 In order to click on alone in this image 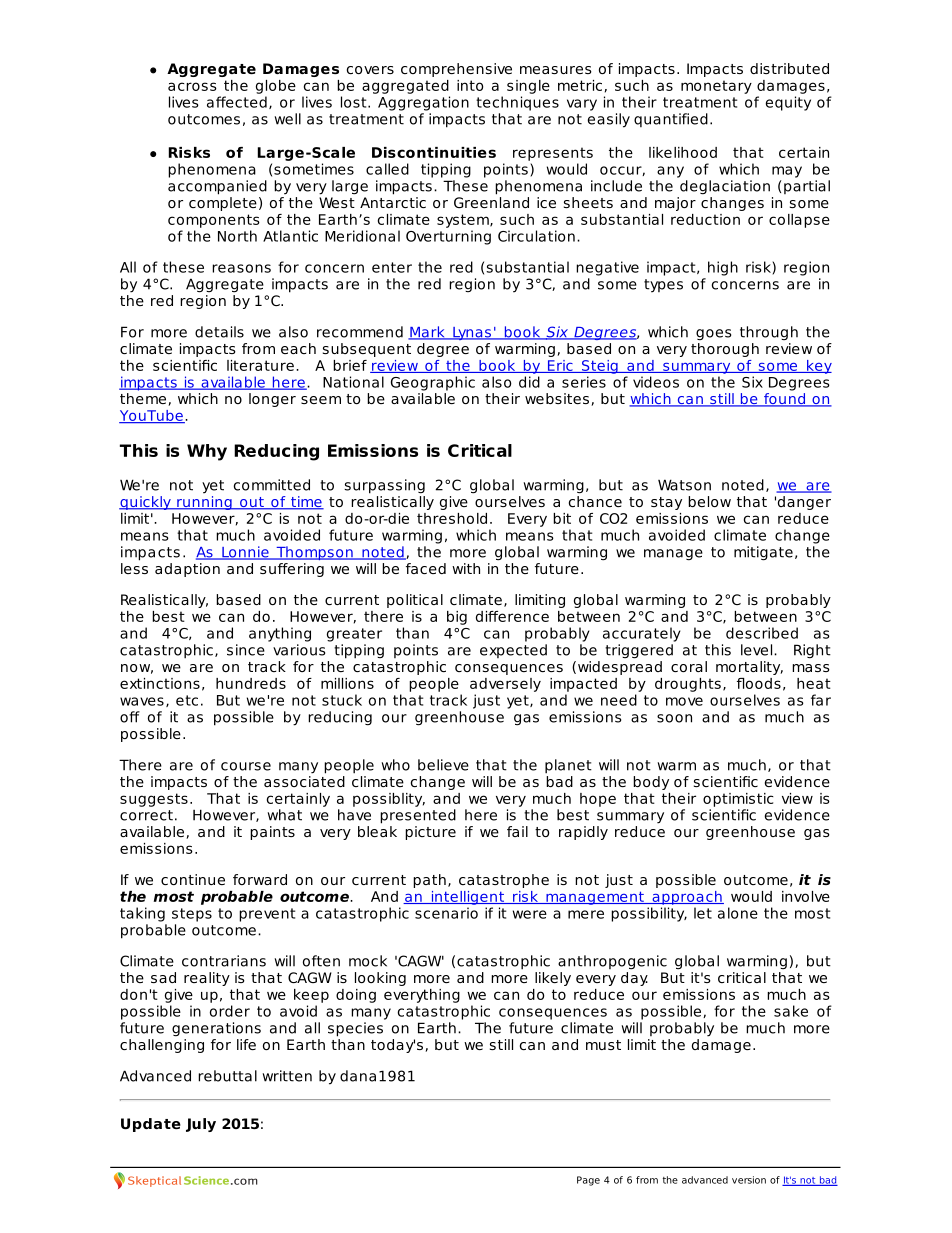, I will do `click(738, 913)`.
